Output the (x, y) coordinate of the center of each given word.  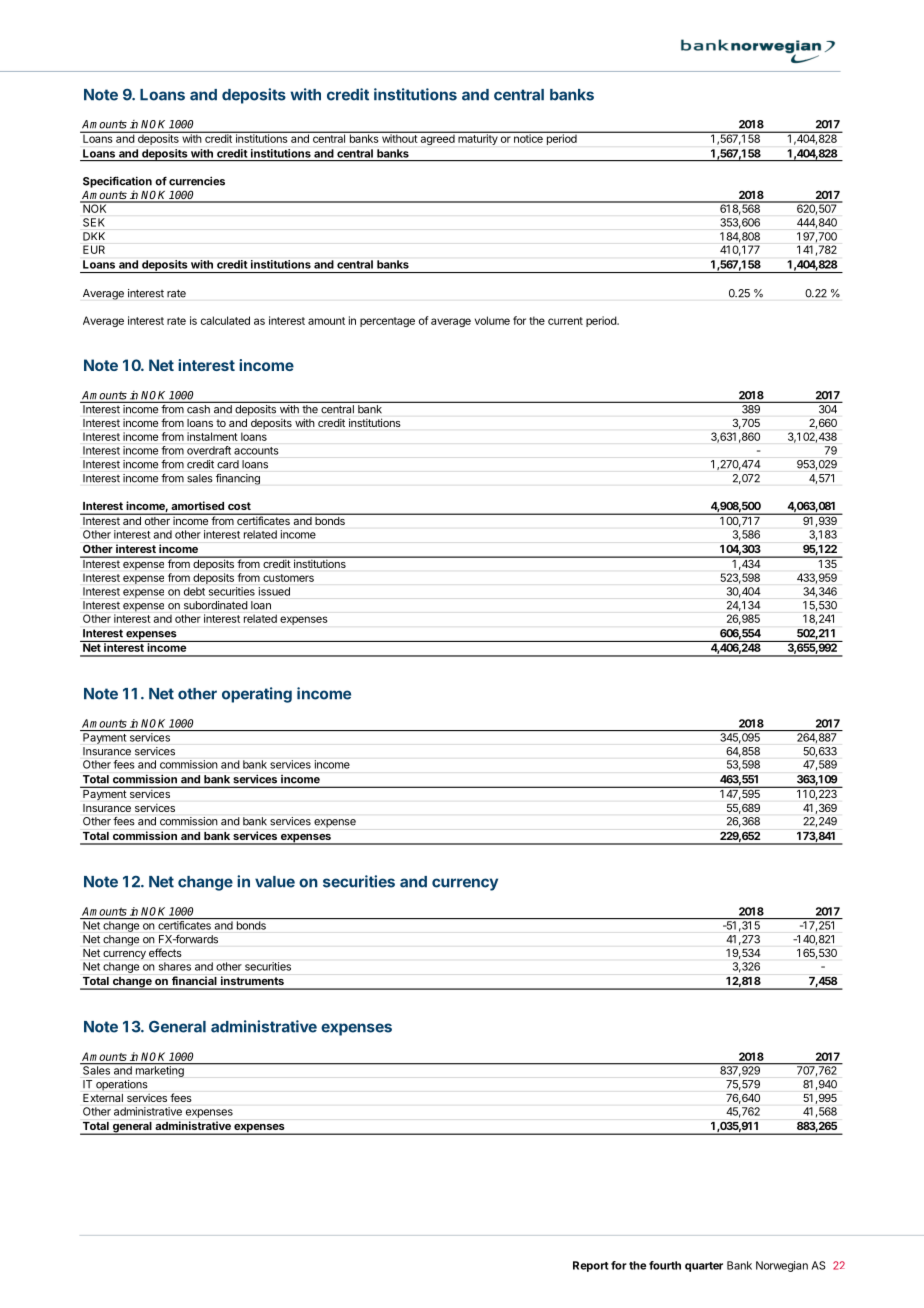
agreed (437, 138)
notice (528, 137)
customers (288, 578)
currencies (197, 181)
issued (274, 591)
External (103, 1098)
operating (257, 695)
